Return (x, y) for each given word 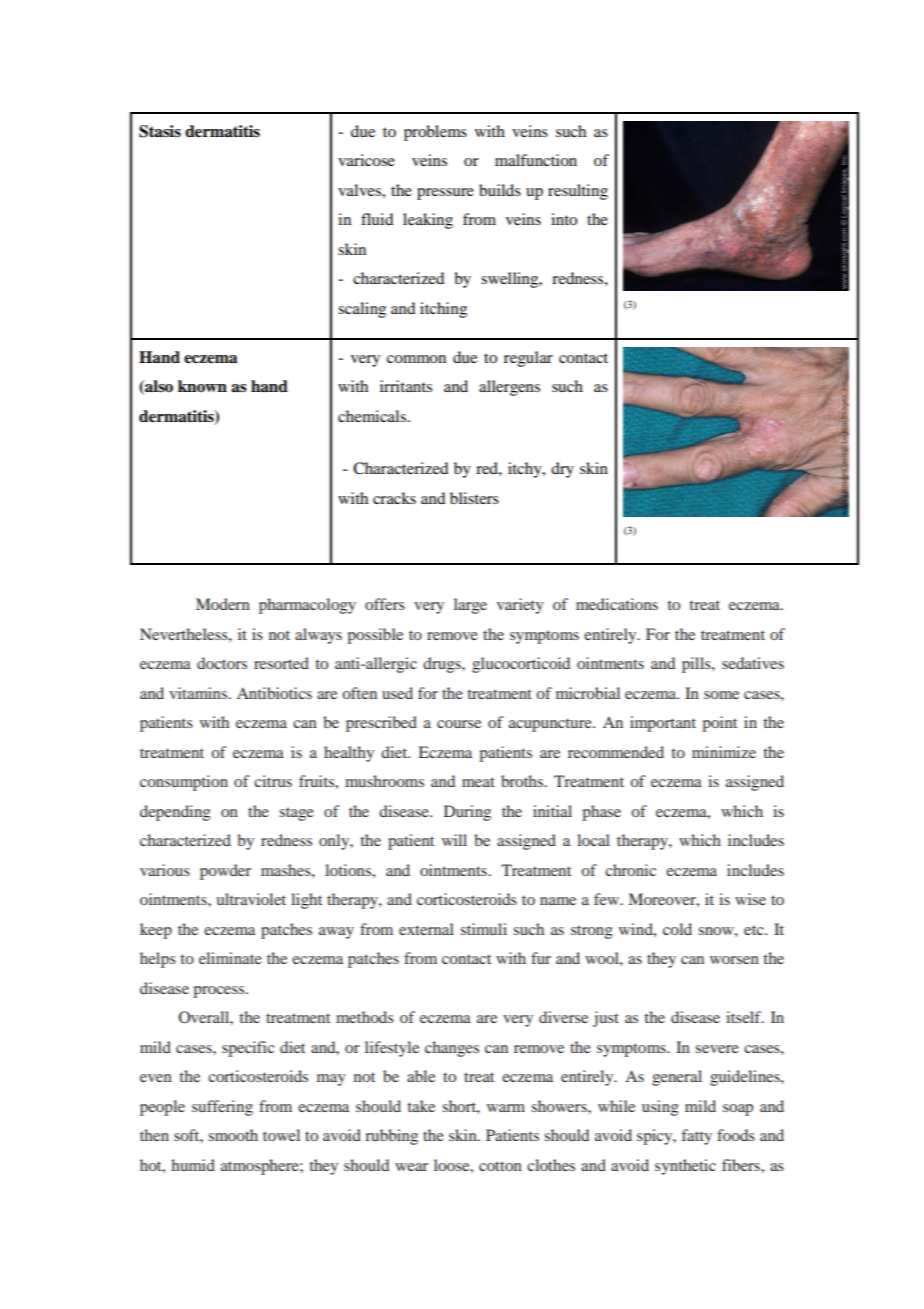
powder (225, 872)
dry (562, 470)
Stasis (160, 131)
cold (677, 929)
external (426, 929)
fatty (697, 1137)
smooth (233, 1135)
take (421, 1106)
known (202, 386)
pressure (445, 194)
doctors (222, 663)
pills (697, 665)
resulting (578, 192)
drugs (443, 665)
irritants (406, 386)
